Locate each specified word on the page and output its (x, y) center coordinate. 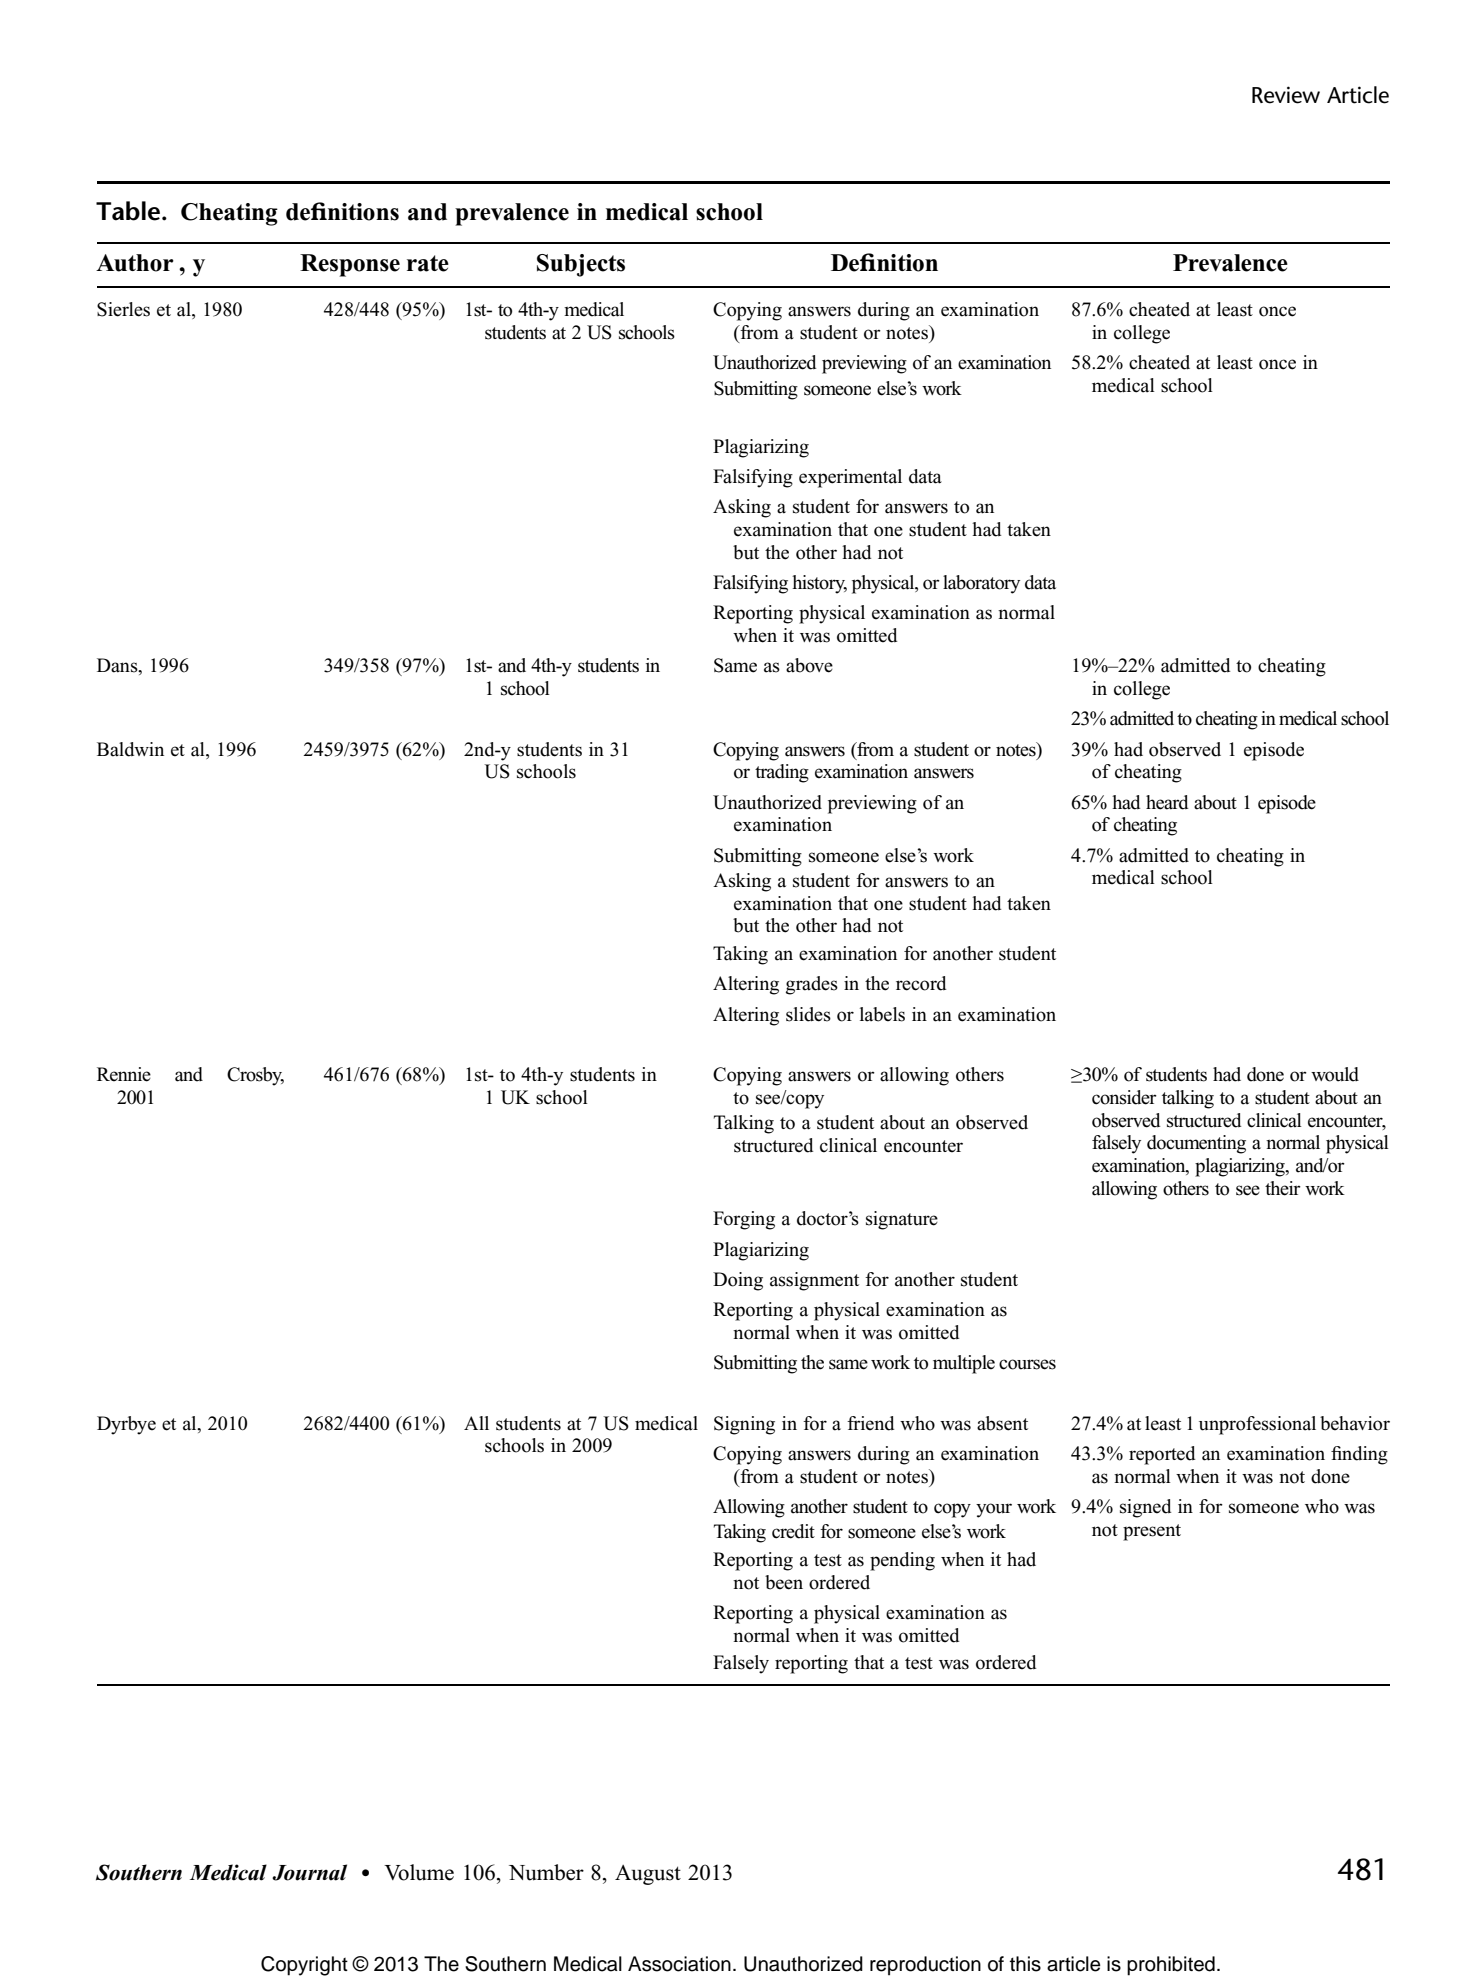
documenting (1196, 1144)
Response (350, 265)
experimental (850, 478)
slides (808, 1014)
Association (679, 1964)
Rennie (124, 1074)
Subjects (581, 265)
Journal (309, 1872)
